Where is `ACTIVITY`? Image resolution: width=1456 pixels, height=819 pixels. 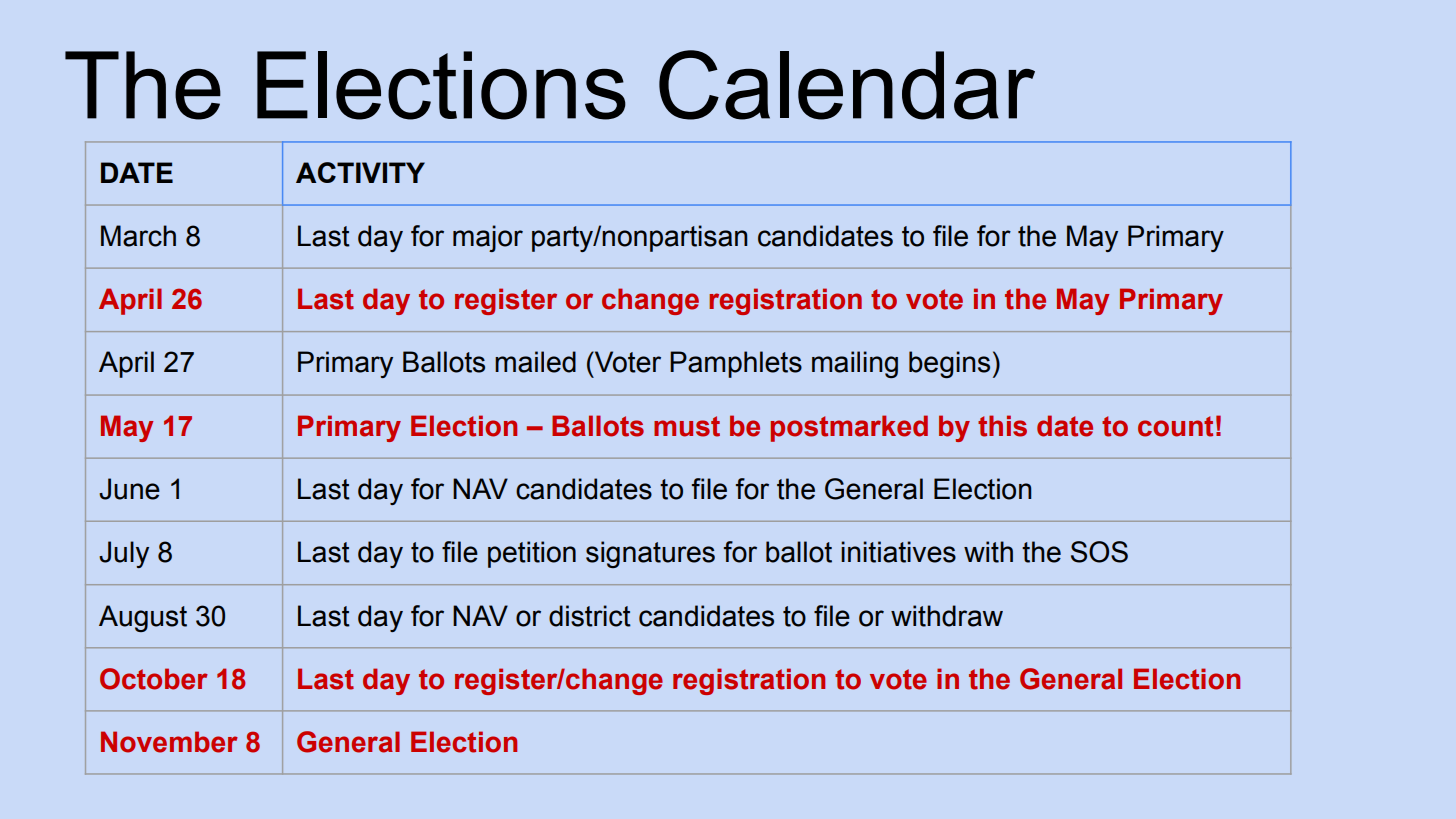
ACTIVITY is located at coordinates (360, 172).
